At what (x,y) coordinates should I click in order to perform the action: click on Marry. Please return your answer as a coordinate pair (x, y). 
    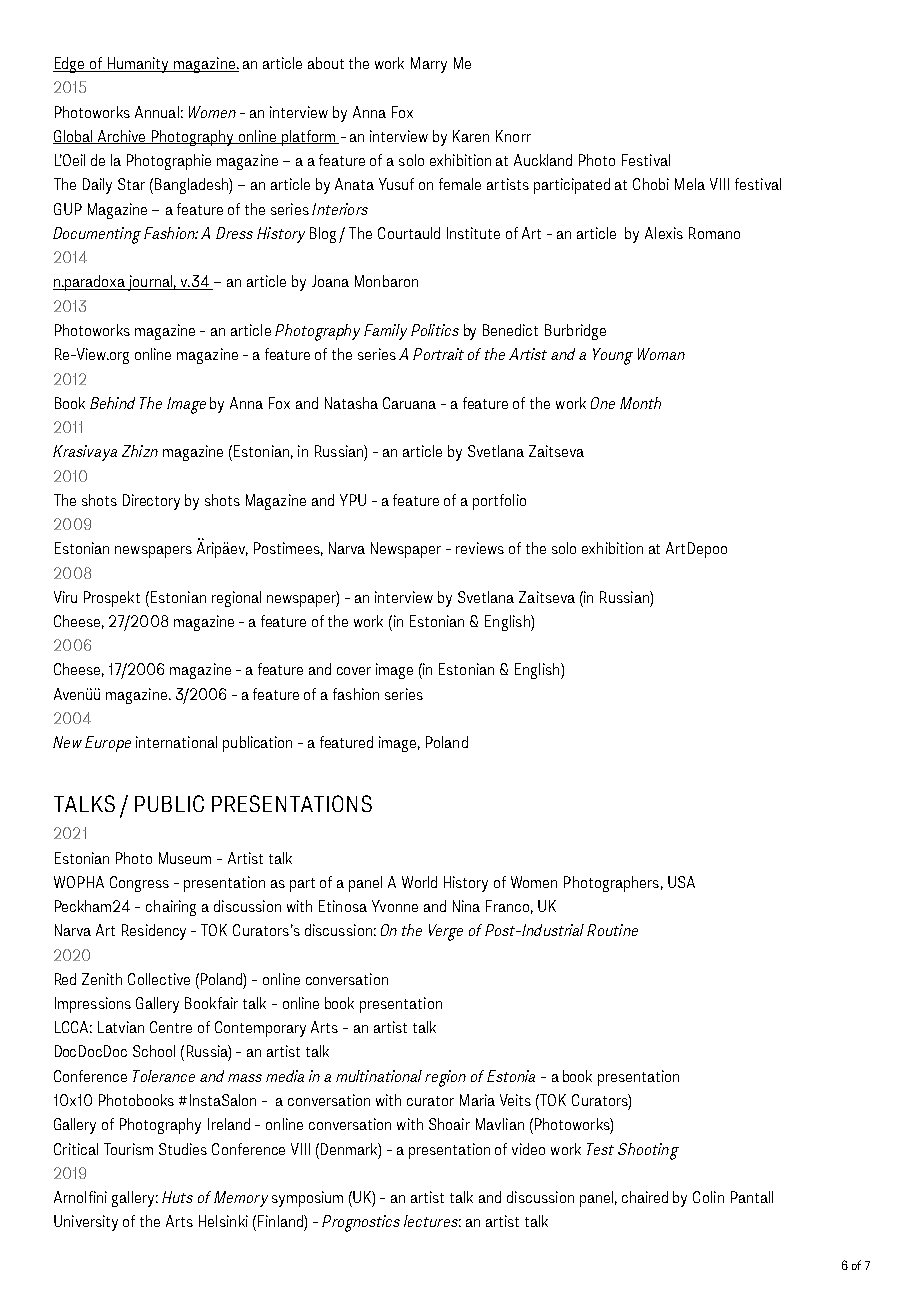
    Looking at the image, I should click on (429, 65).
